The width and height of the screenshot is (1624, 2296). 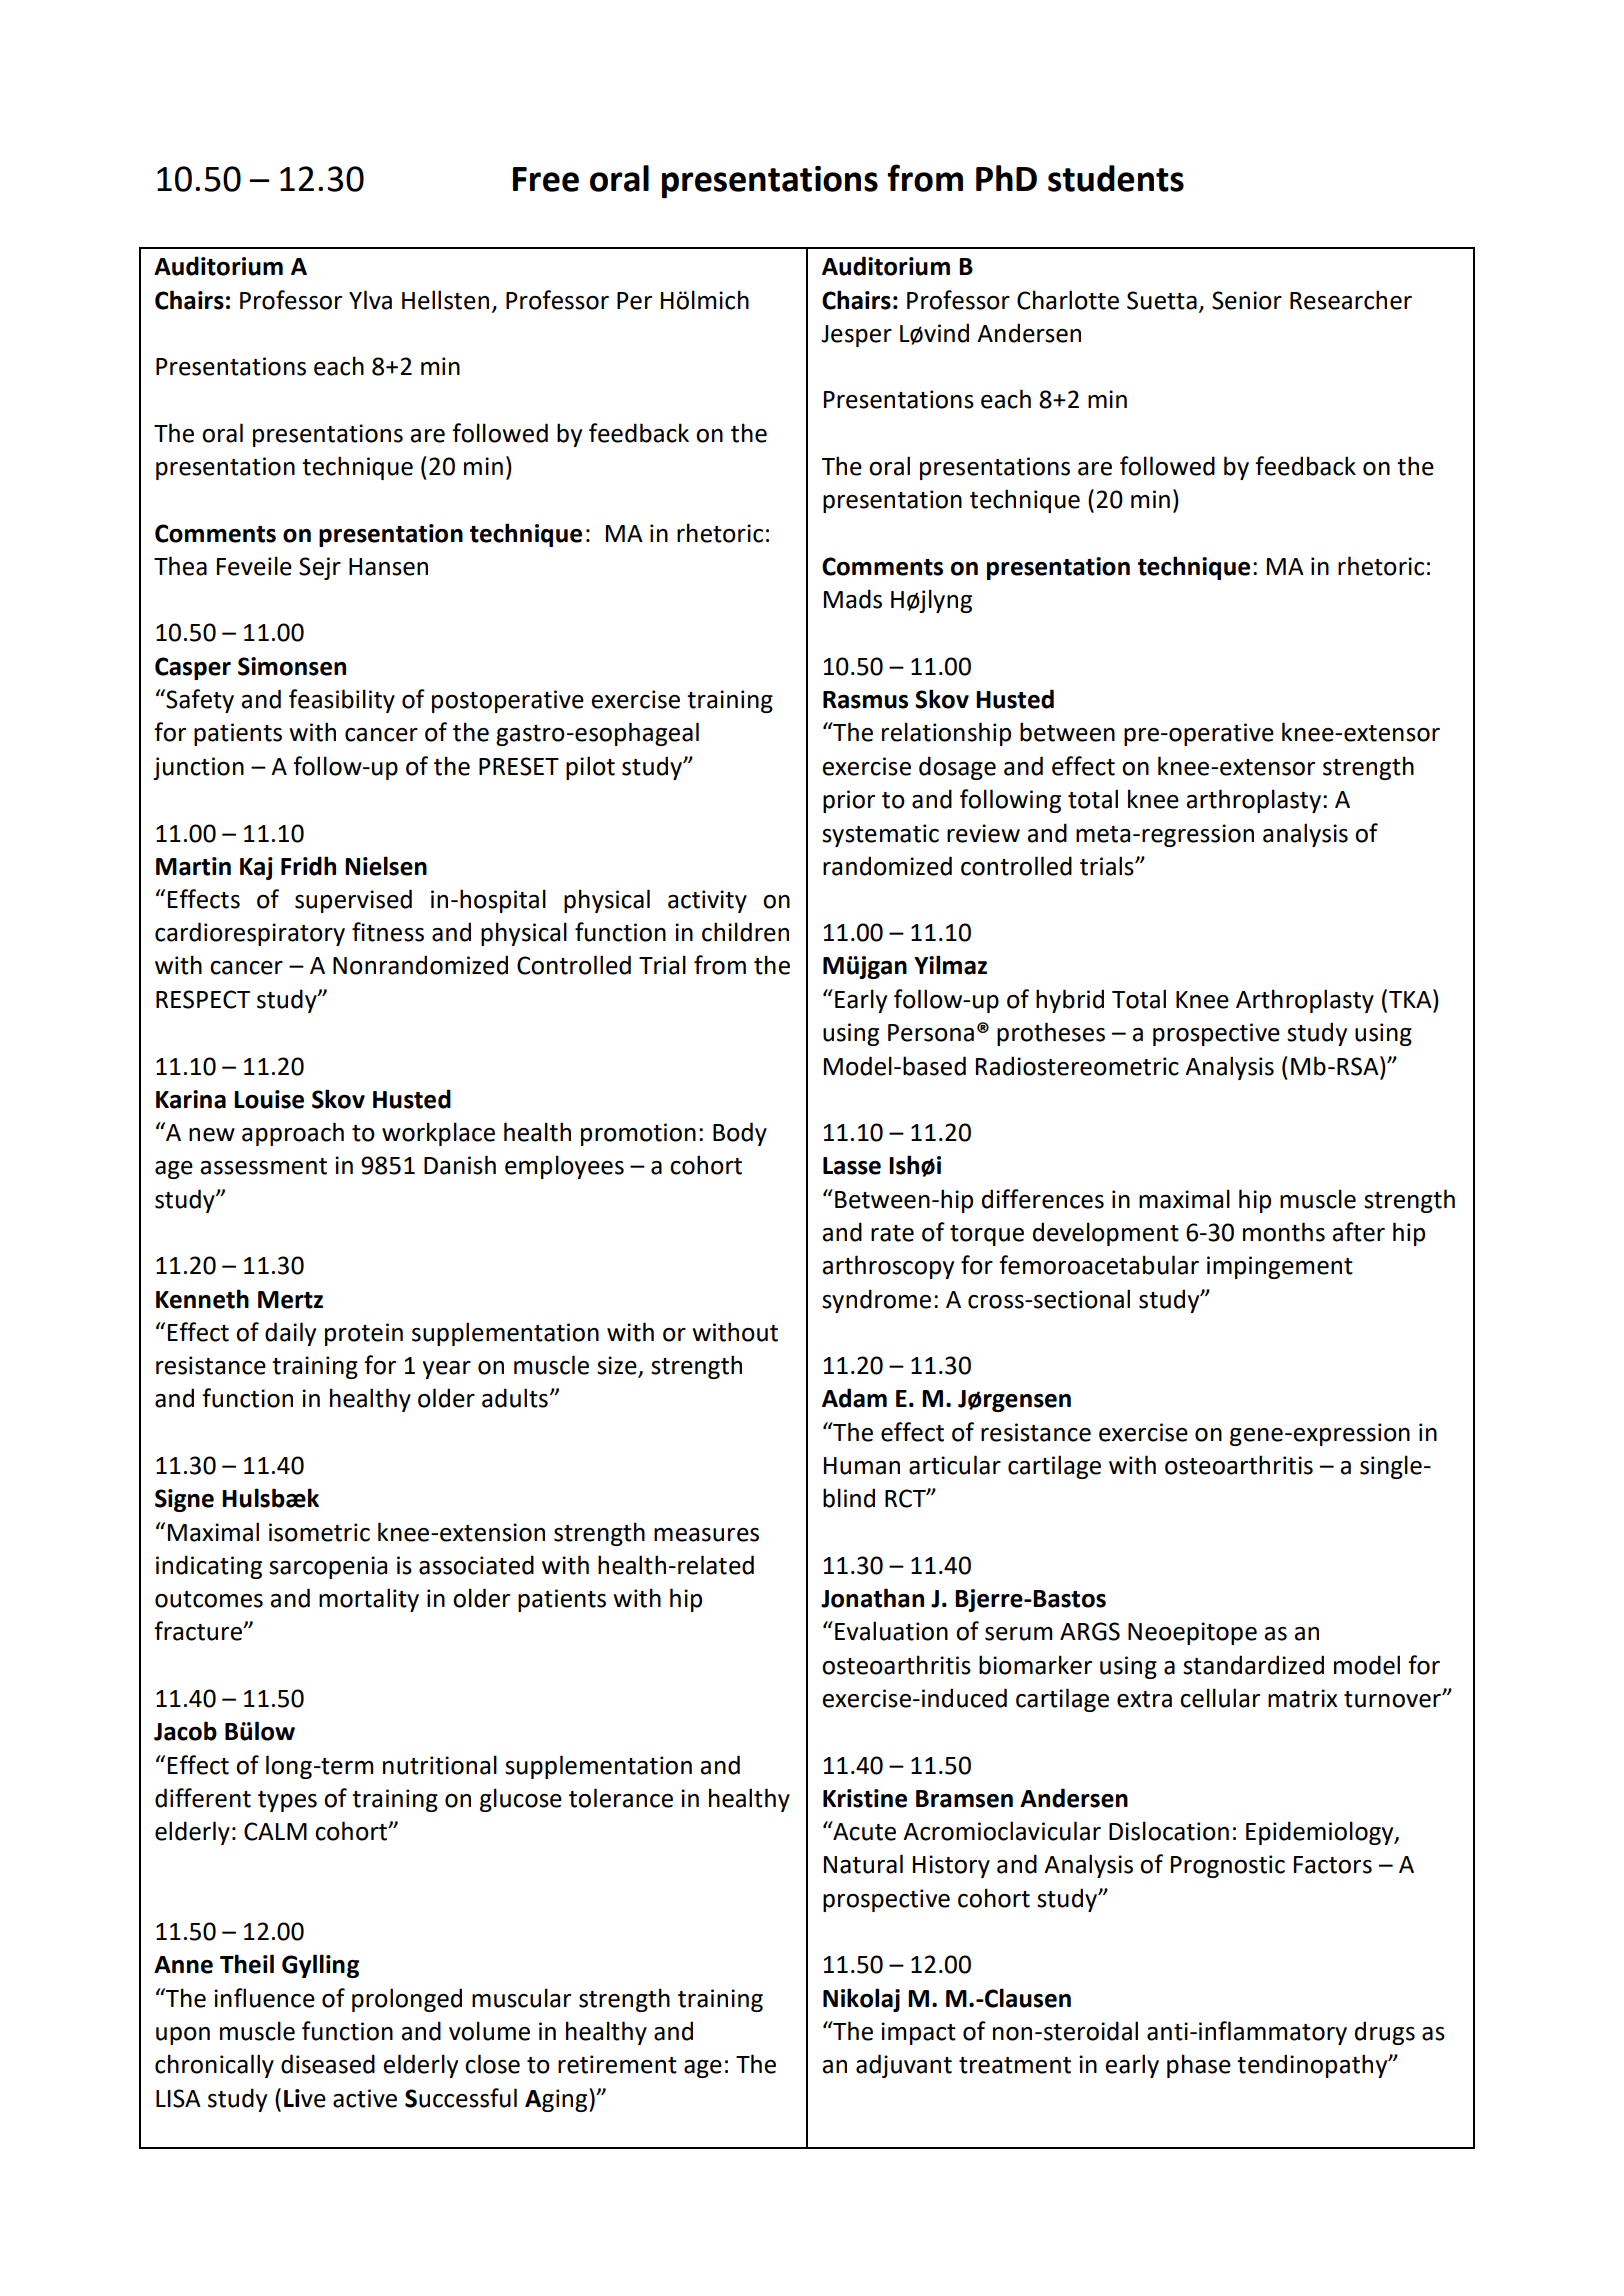 I want to click on Senior, so click(x=1247, y=300).
